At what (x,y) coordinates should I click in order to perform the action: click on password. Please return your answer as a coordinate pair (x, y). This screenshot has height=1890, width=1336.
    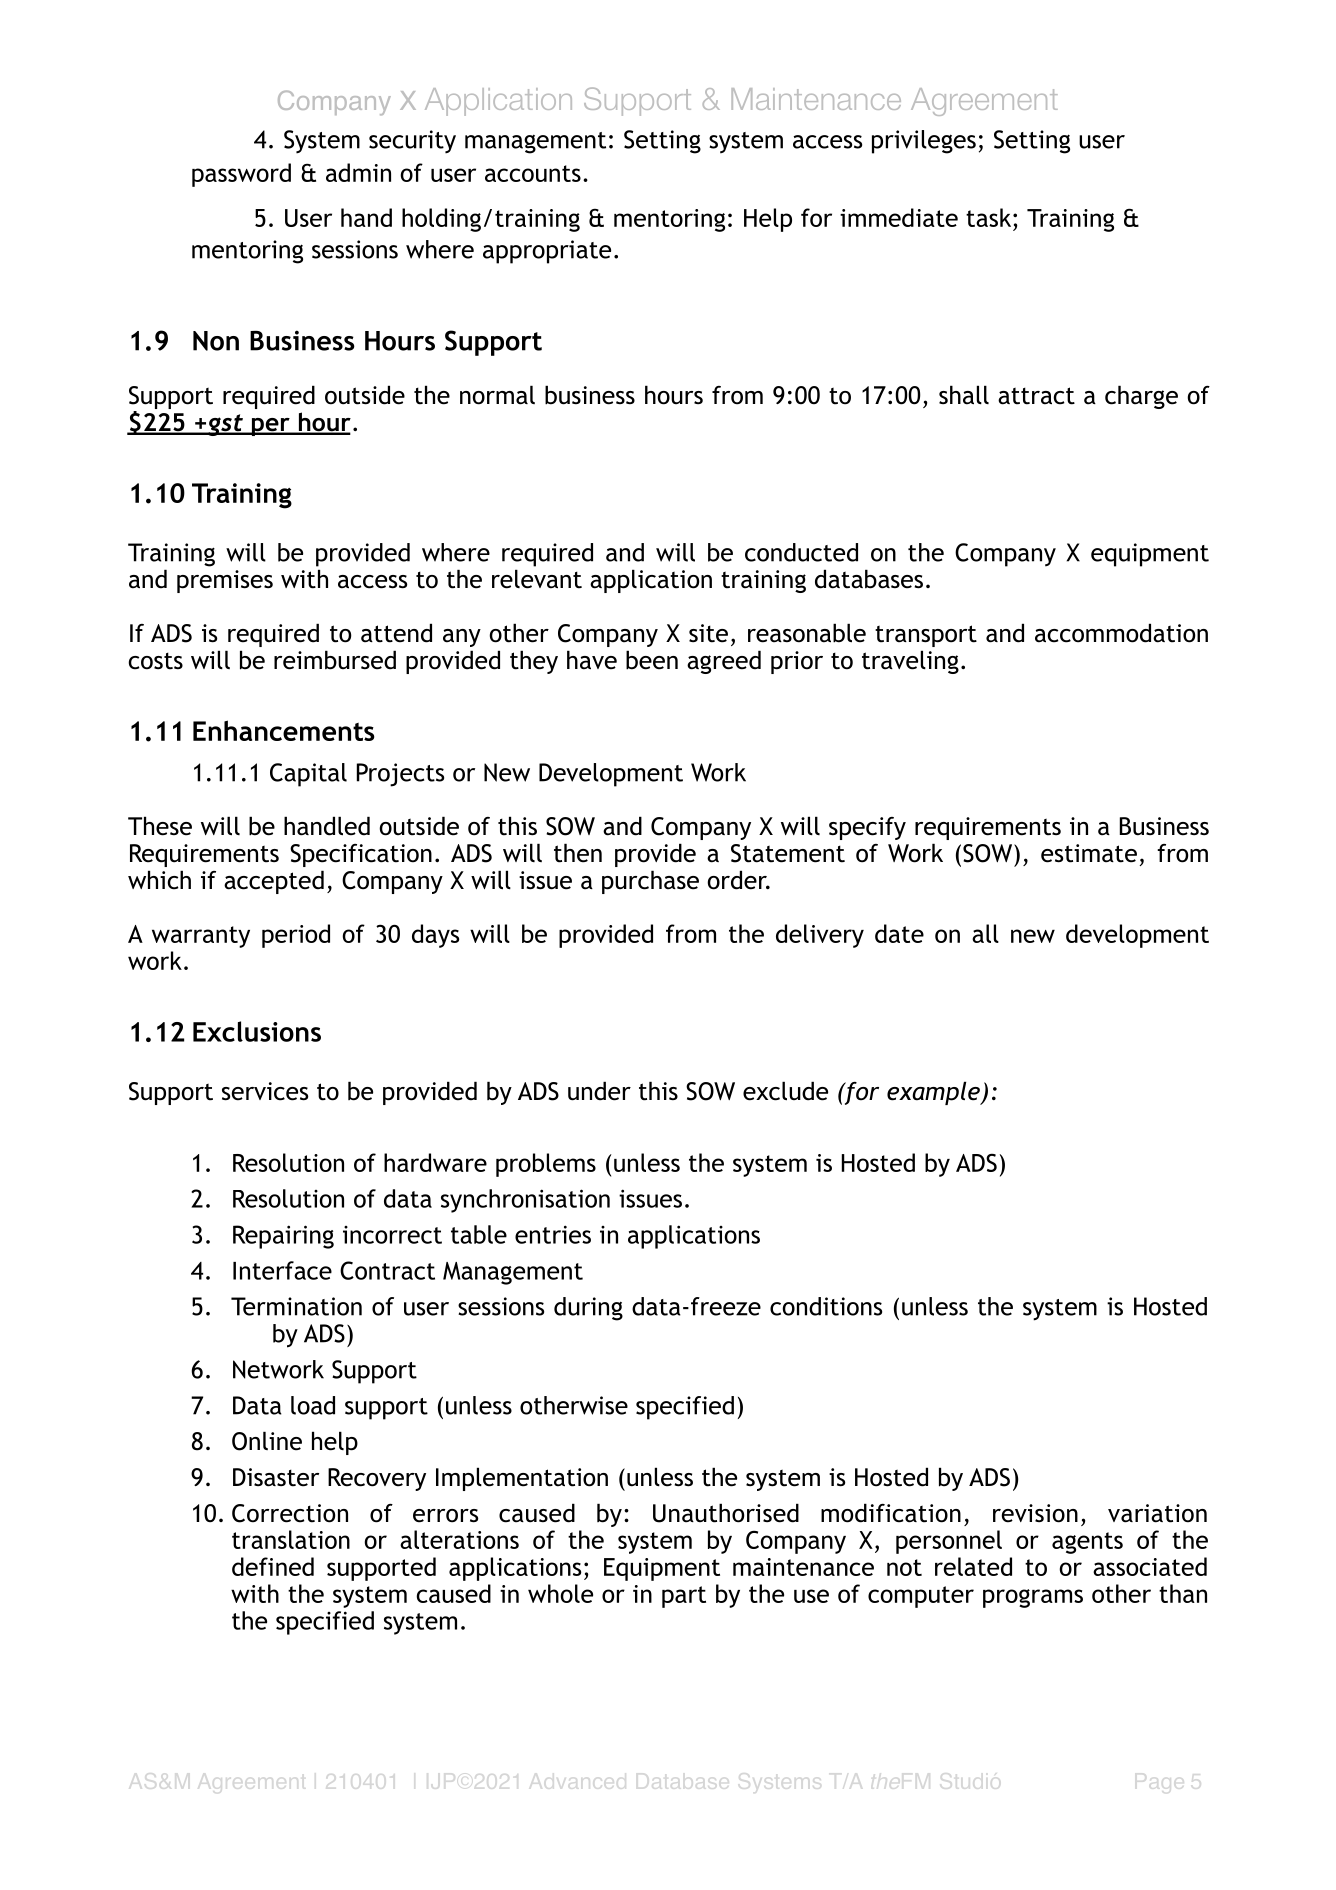
    Looking at the image, I should click on (241, 175).
